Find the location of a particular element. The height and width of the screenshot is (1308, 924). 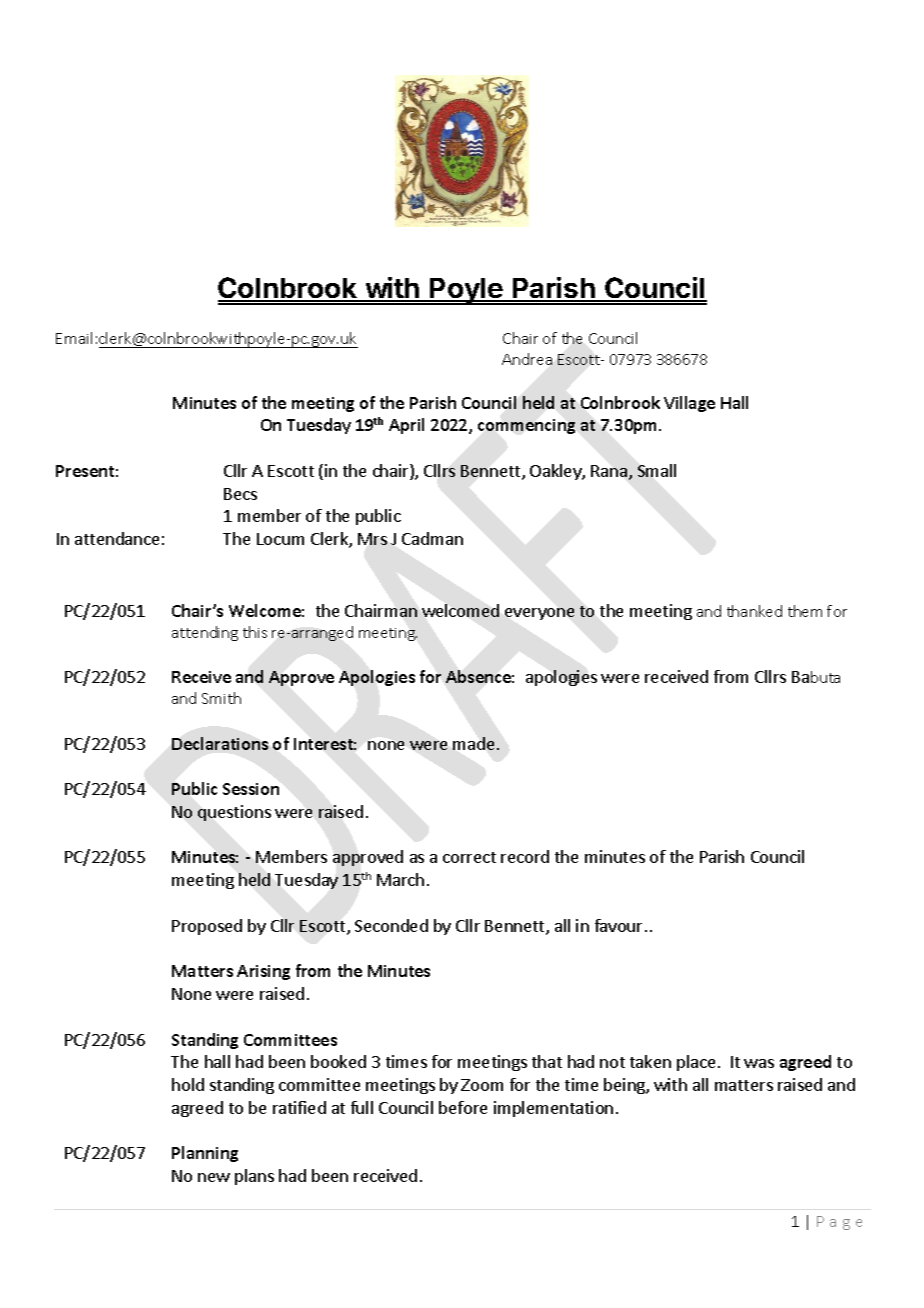

made is located at coordinates (473, 743).
